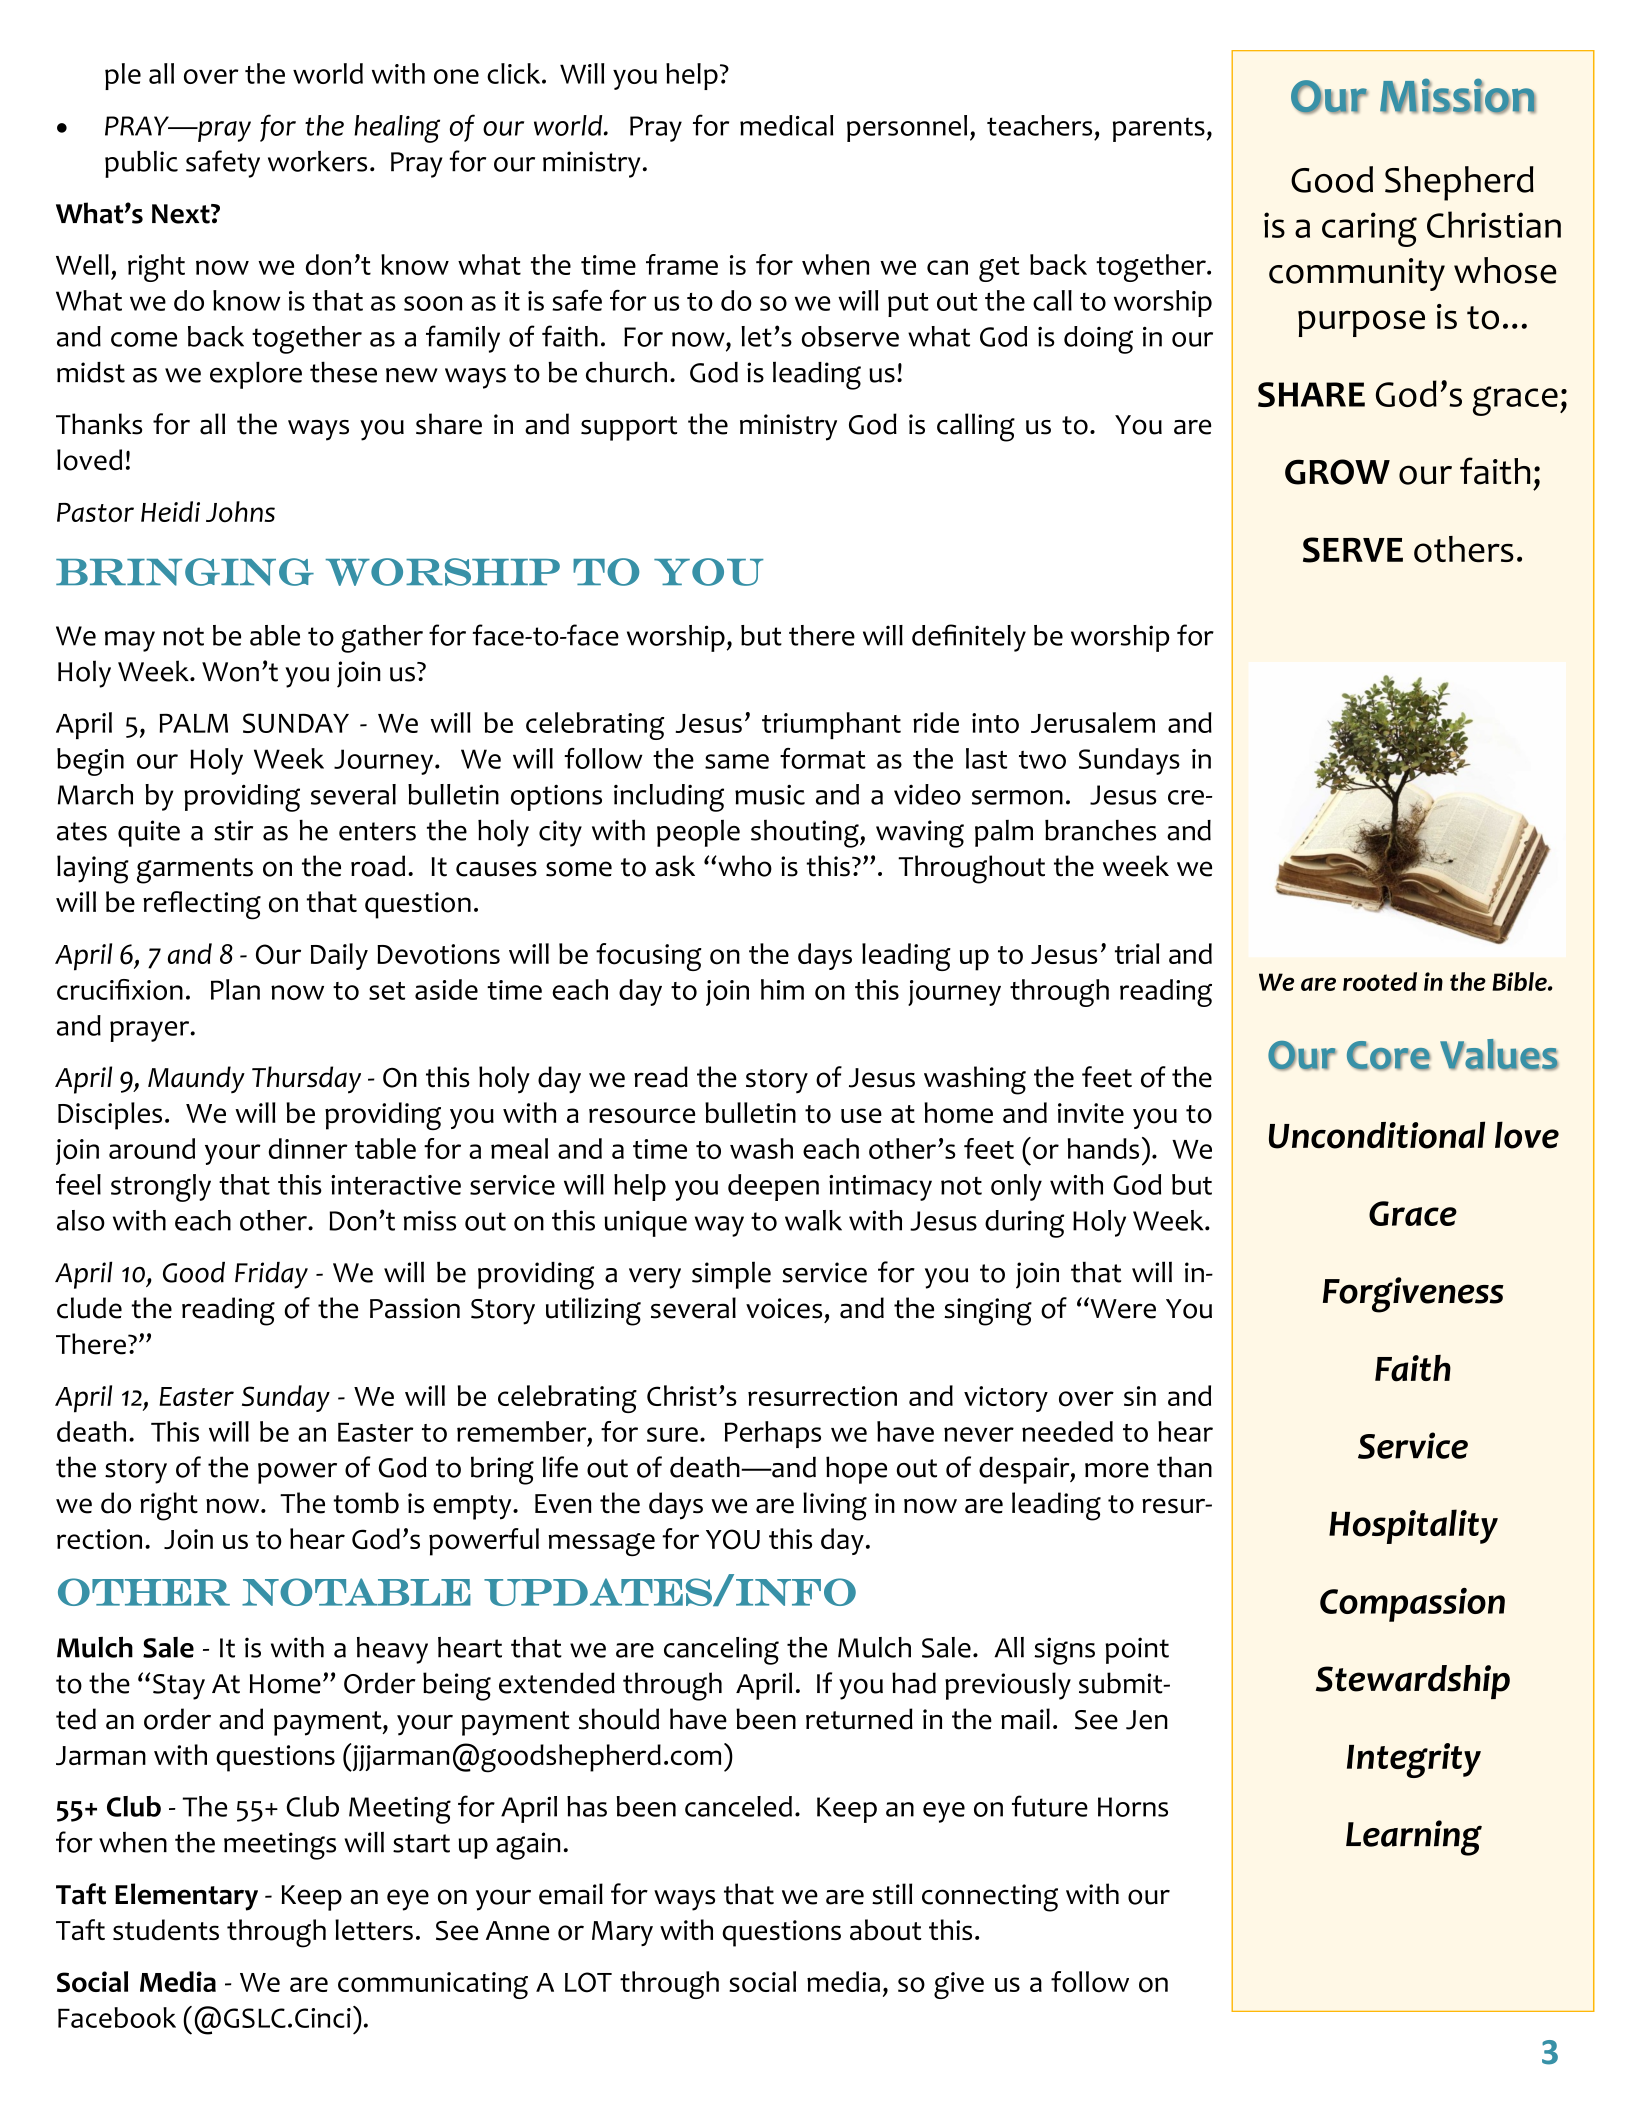 The height and width of the screenshot is (2112, 1632). Describe the element at coordinates (186, 1897) in the screenshot. I see `Elementary` at that location.
